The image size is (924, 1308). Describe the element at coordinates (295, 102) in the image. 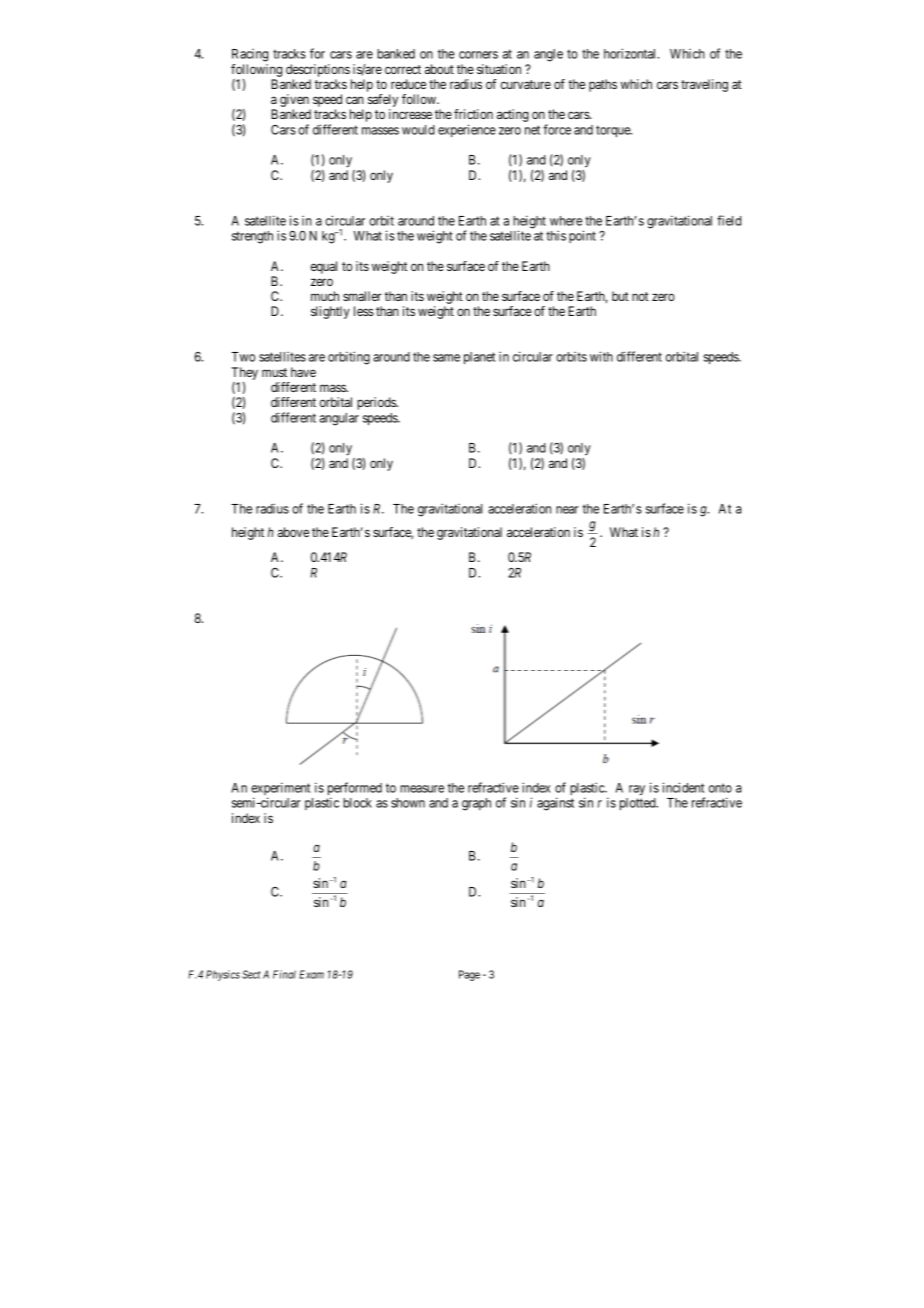

I see `given` at that location.
